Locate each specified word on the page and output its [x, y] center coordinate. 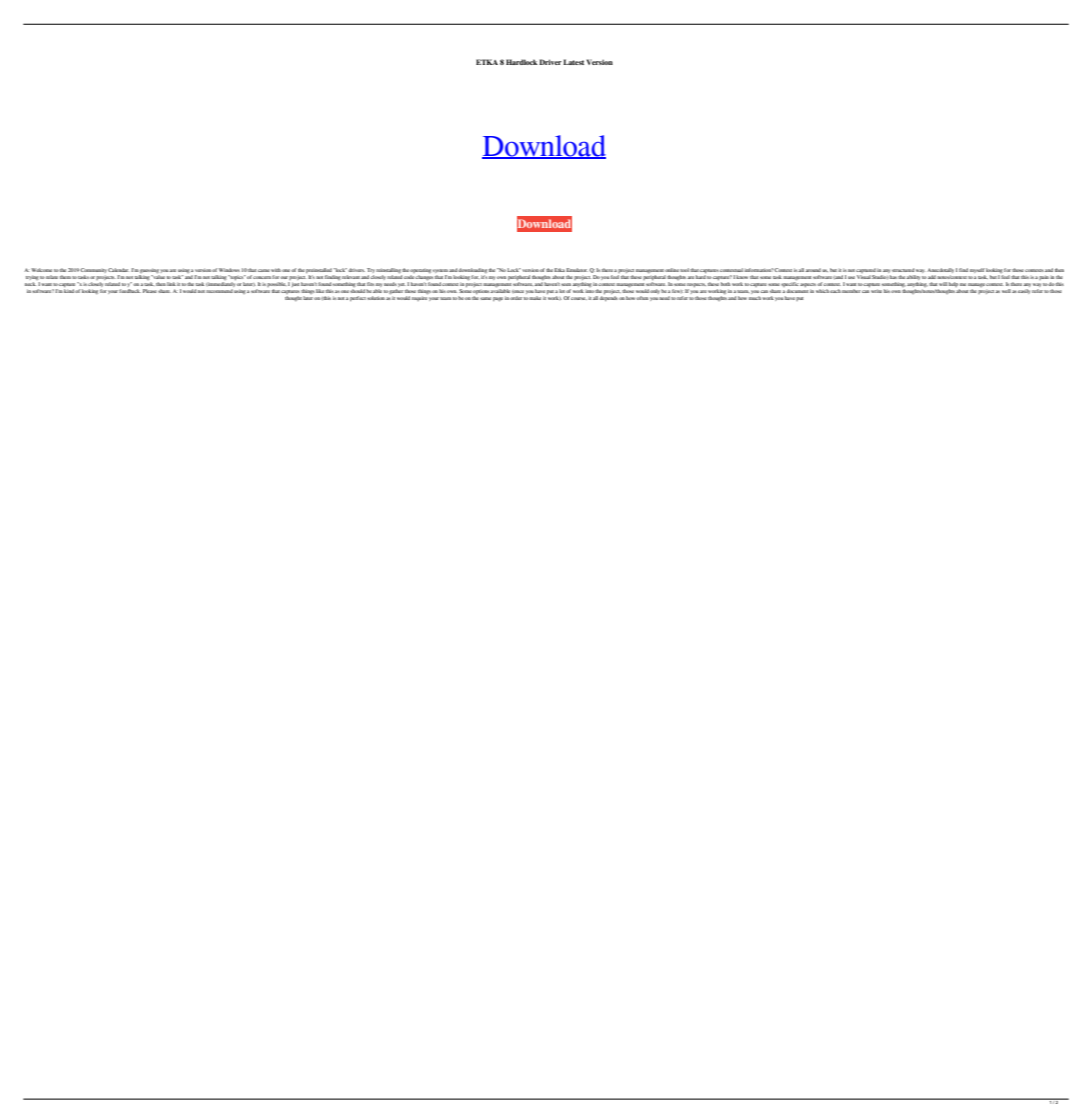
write [876, 291]
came [264, 270]
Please [150, 291]
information [759, 270]
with [276, 270]
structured [903, 270]
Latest [573, 62]
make [535, 298]
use [851, 277]
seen [567, 284]
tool [684, 270]
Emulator [577, 270]
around [813, 270]
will [943, 284]
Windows [229, 270]
